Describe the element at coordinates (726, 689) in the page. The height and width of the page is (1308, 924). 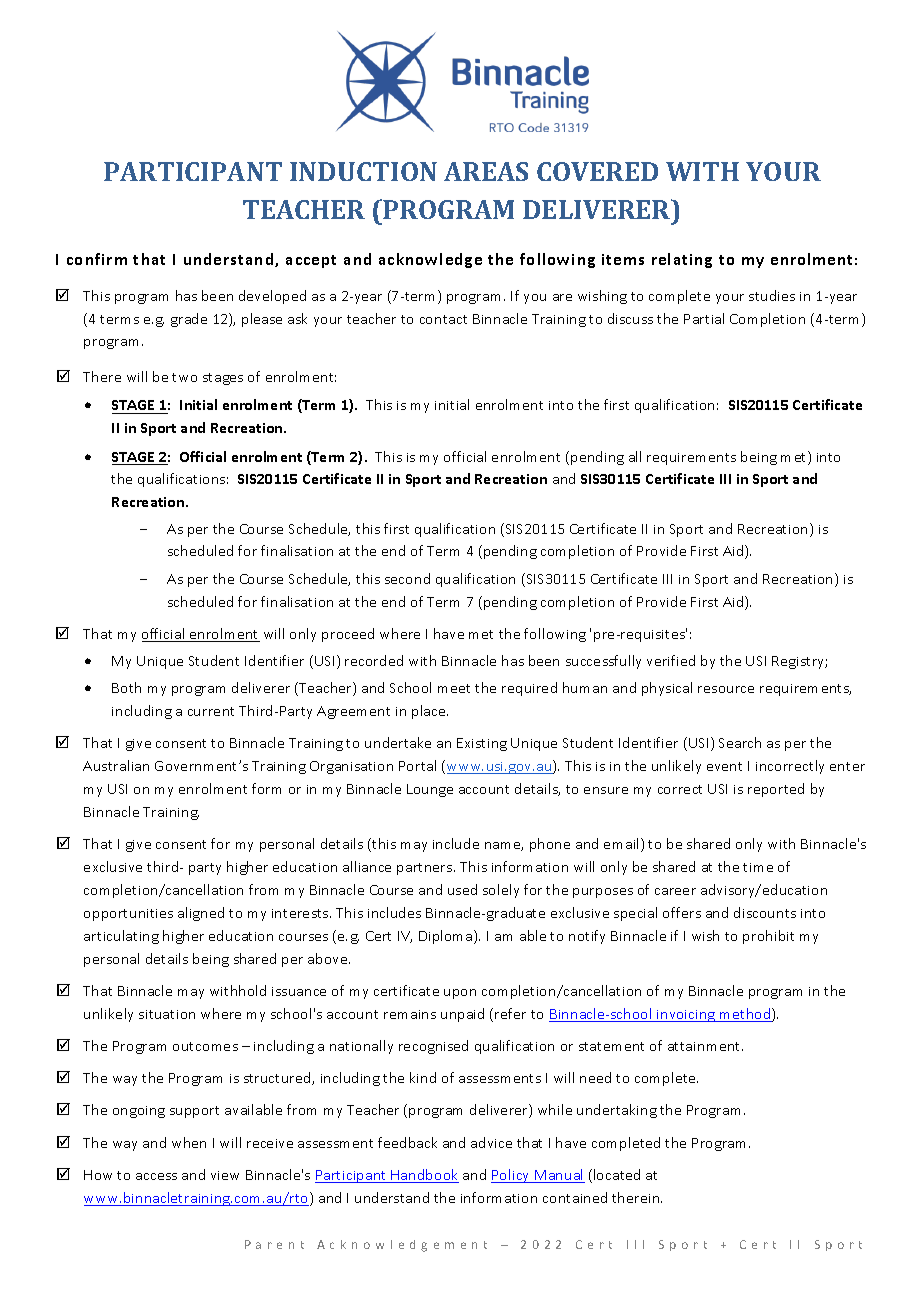
I see `resource` at that location.
